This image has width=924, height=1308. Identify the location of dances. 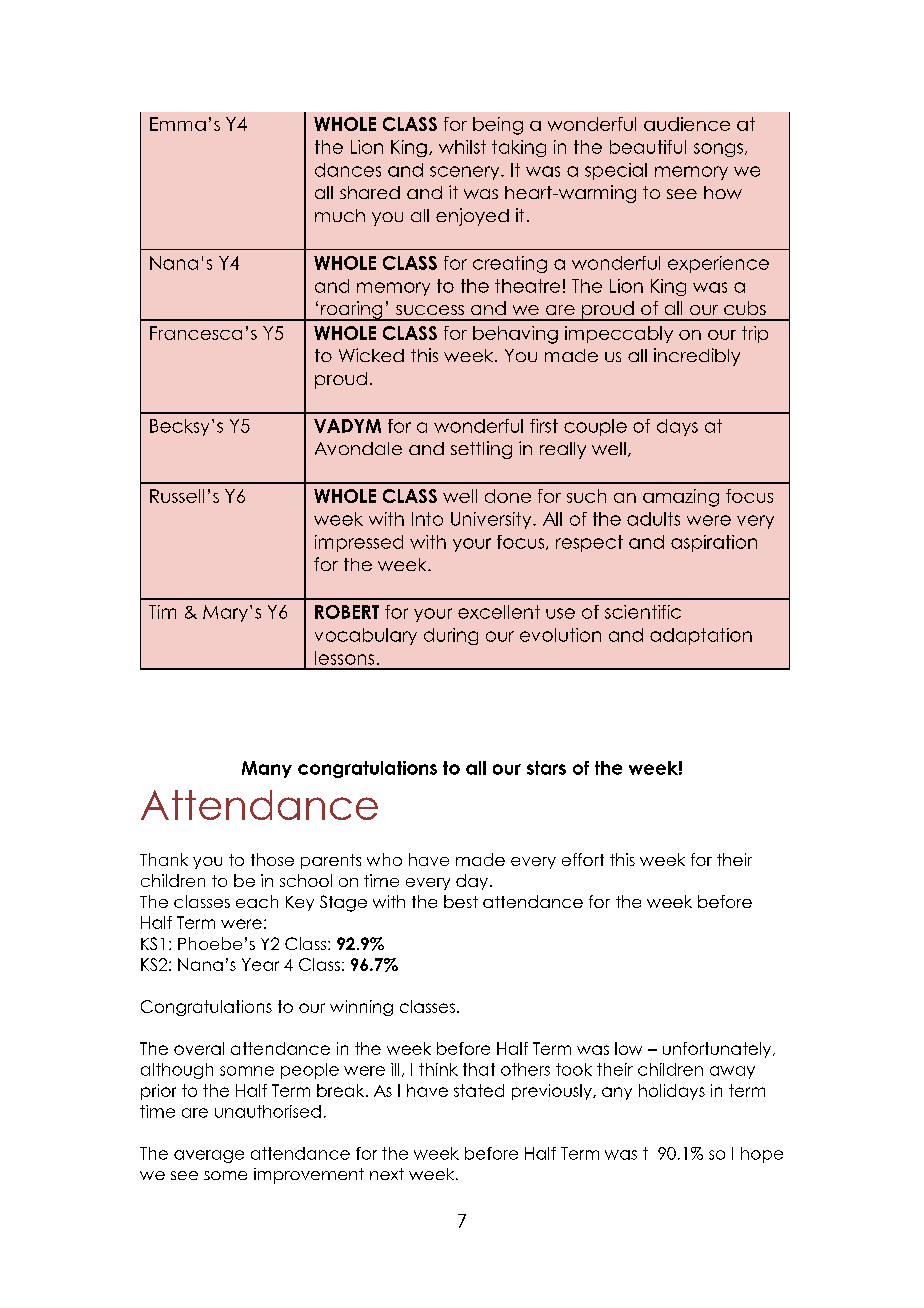
(348, 170).
